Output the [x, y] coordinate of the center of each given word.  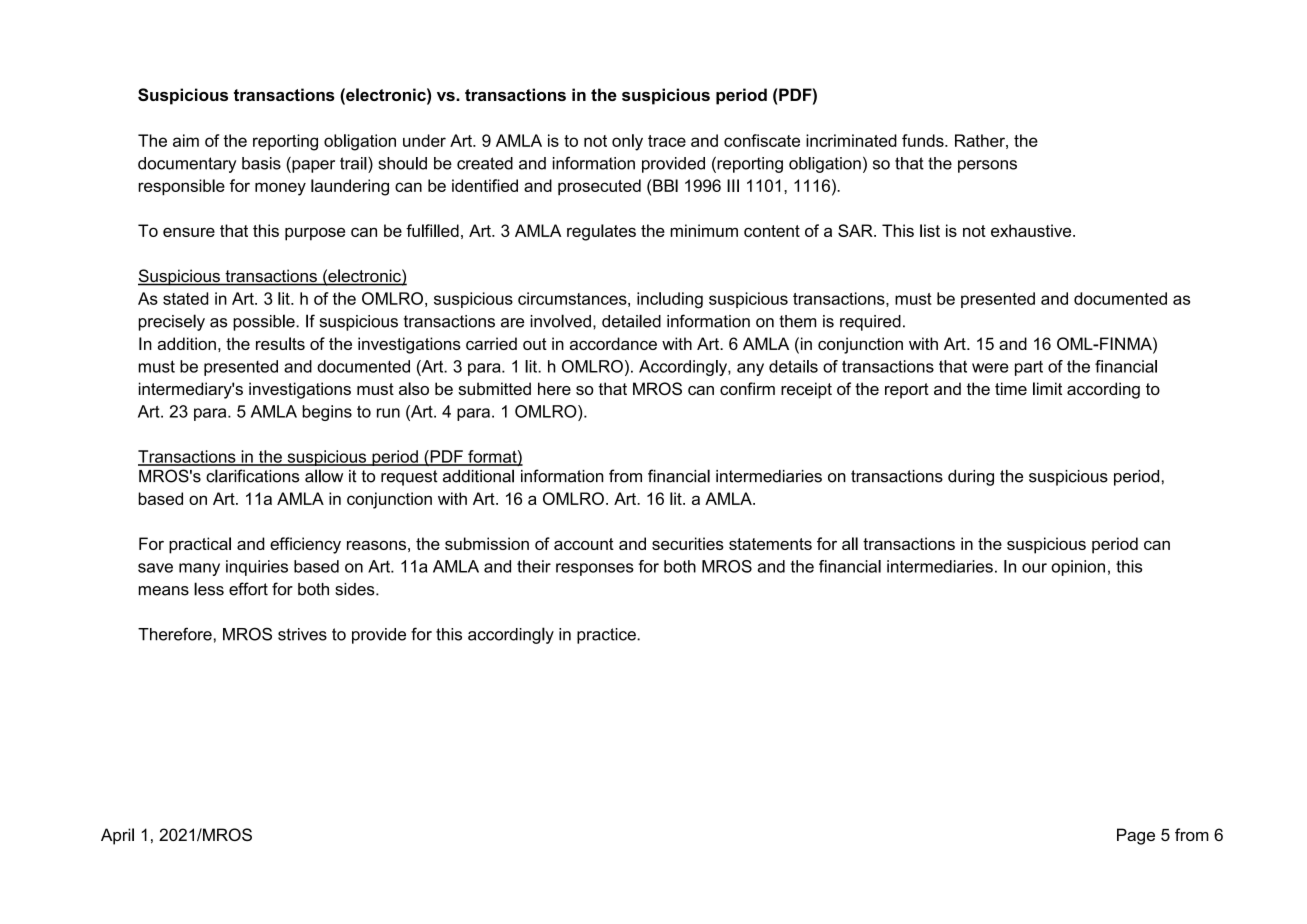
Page [1136, 836]
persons [987, 166]
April [117, 836]
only [627, 142]
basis [261, 163]
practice [607, 636]
